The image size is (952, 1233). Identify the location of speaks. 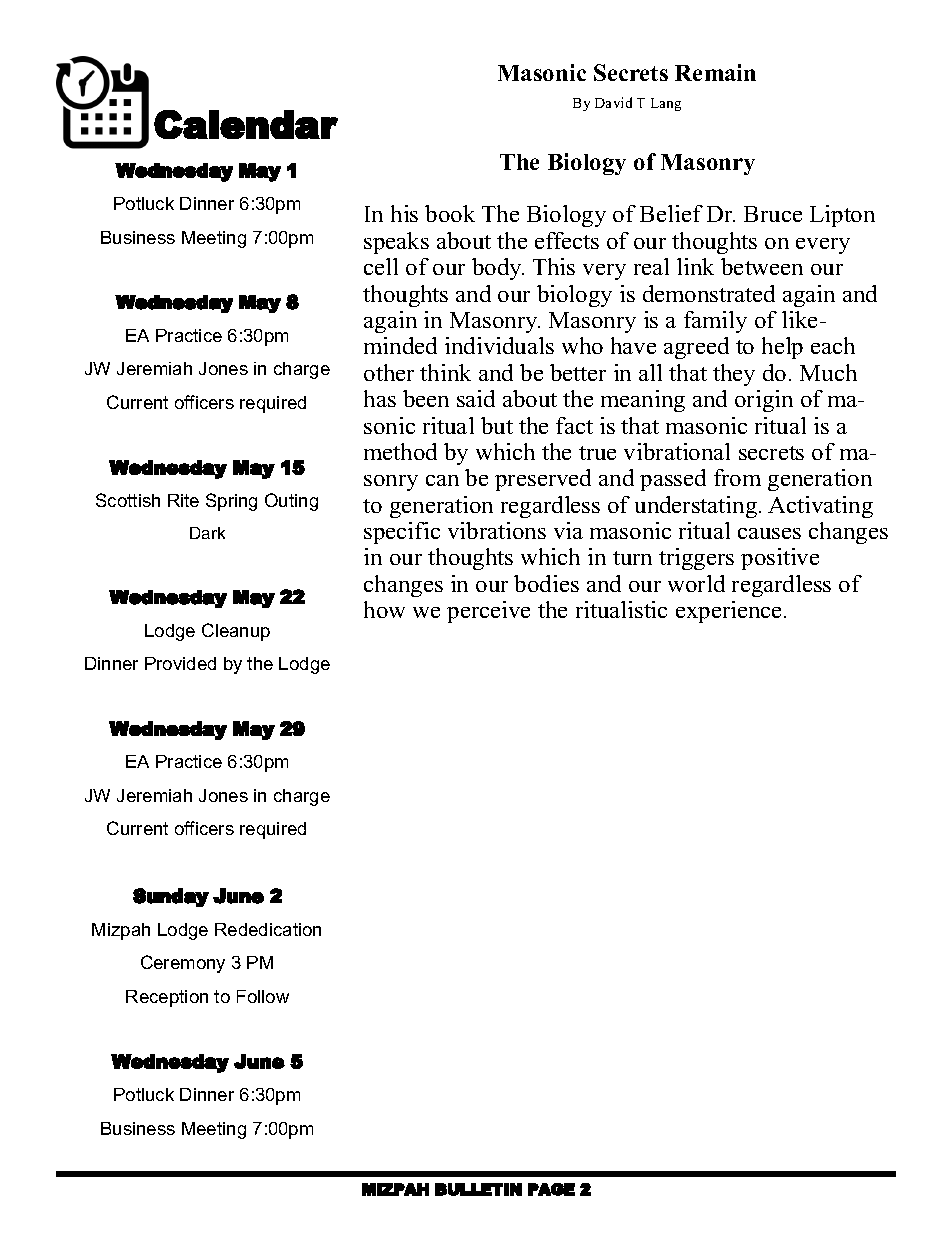
(396, 243).
